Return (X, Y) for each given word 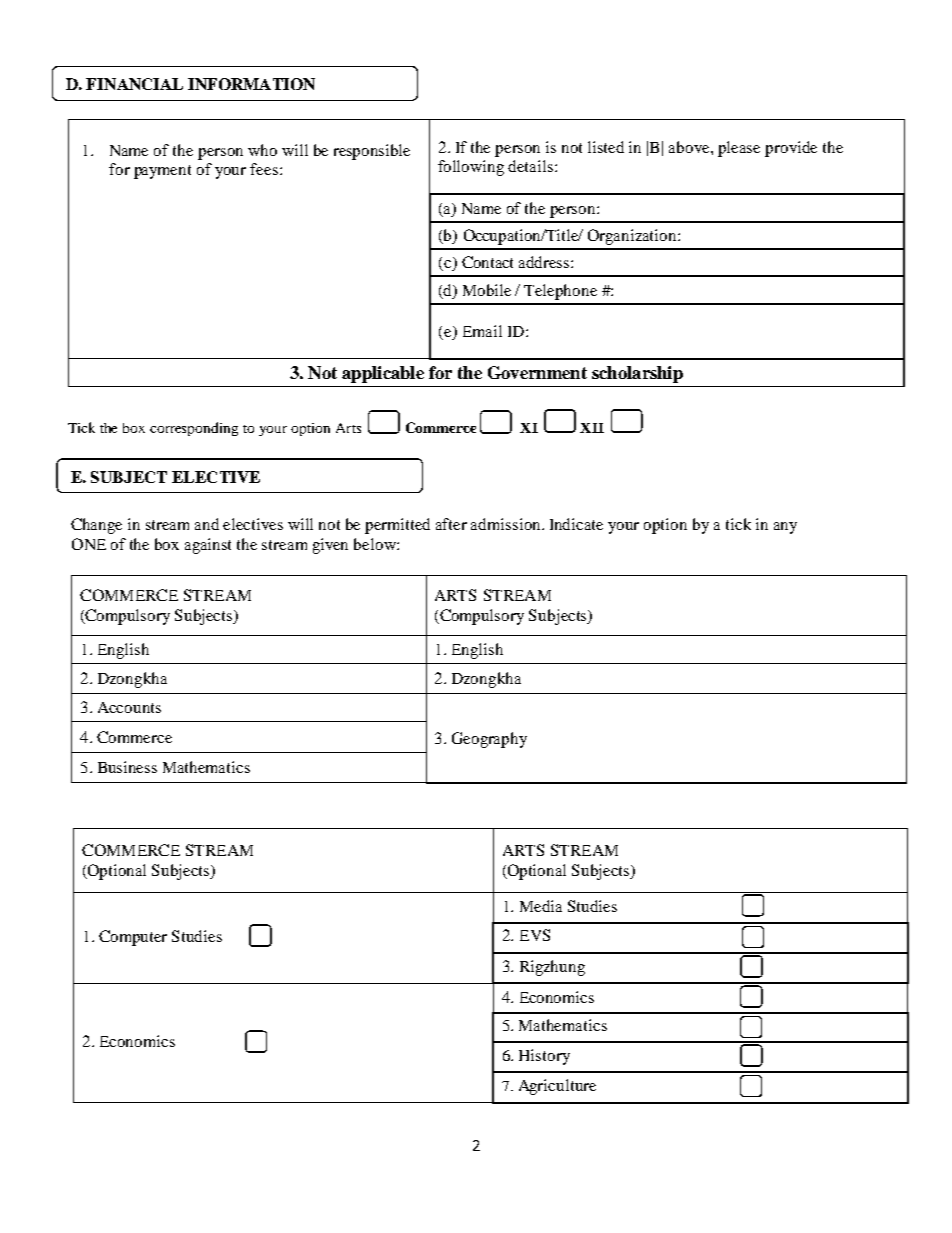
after (451, 524)
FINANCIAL (134, 84)
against (208, 546)
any (785, 528)
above (690, 147)
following (471, 168)
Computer (133, 938)
